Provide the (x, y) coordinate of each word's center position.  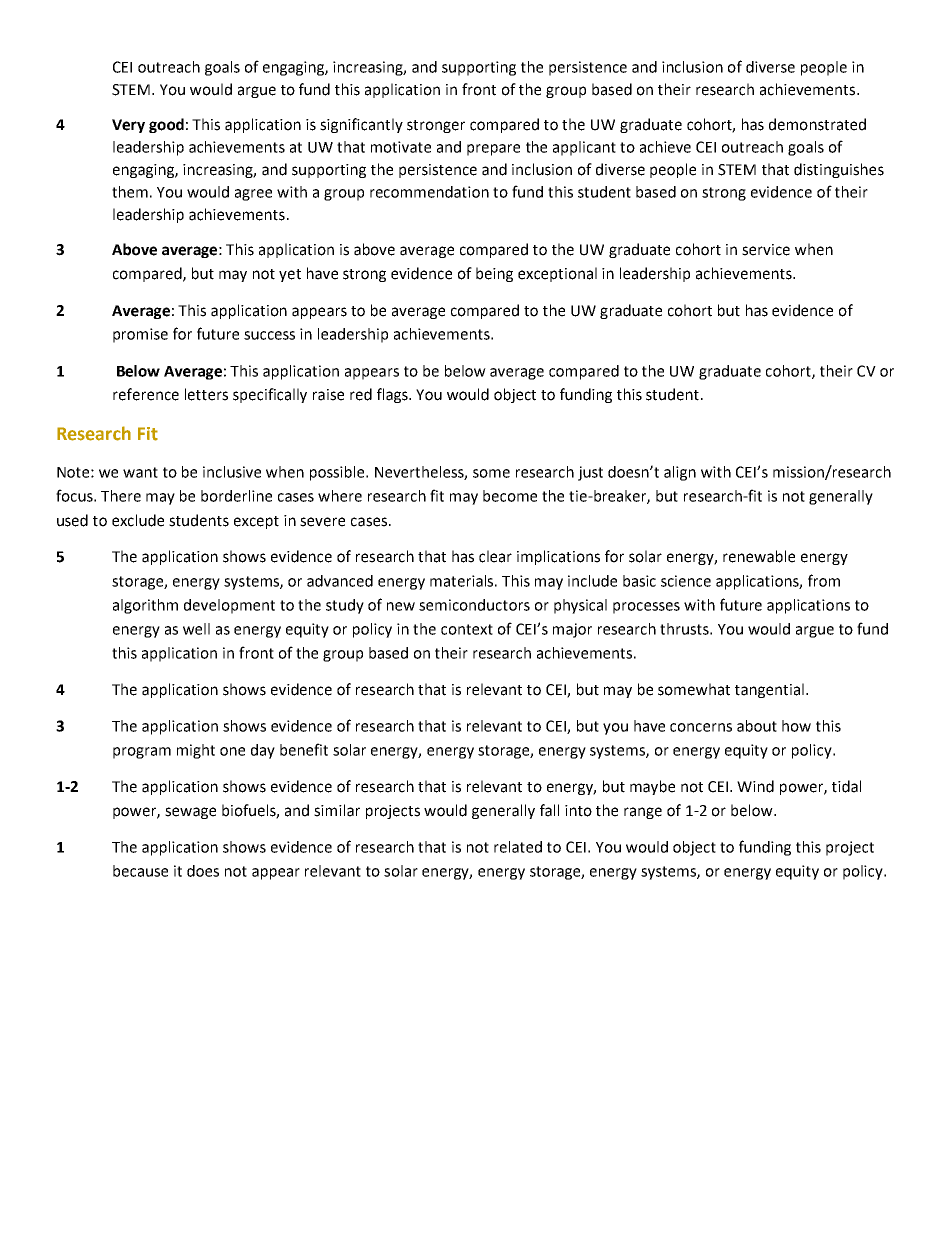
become (510, 496)
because (140, 871)
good (166, 125)
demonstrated (817, 124)
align (680, 473)
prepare (493, 150)
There (121, 496)
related (518, 847)
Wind (755, 786)
